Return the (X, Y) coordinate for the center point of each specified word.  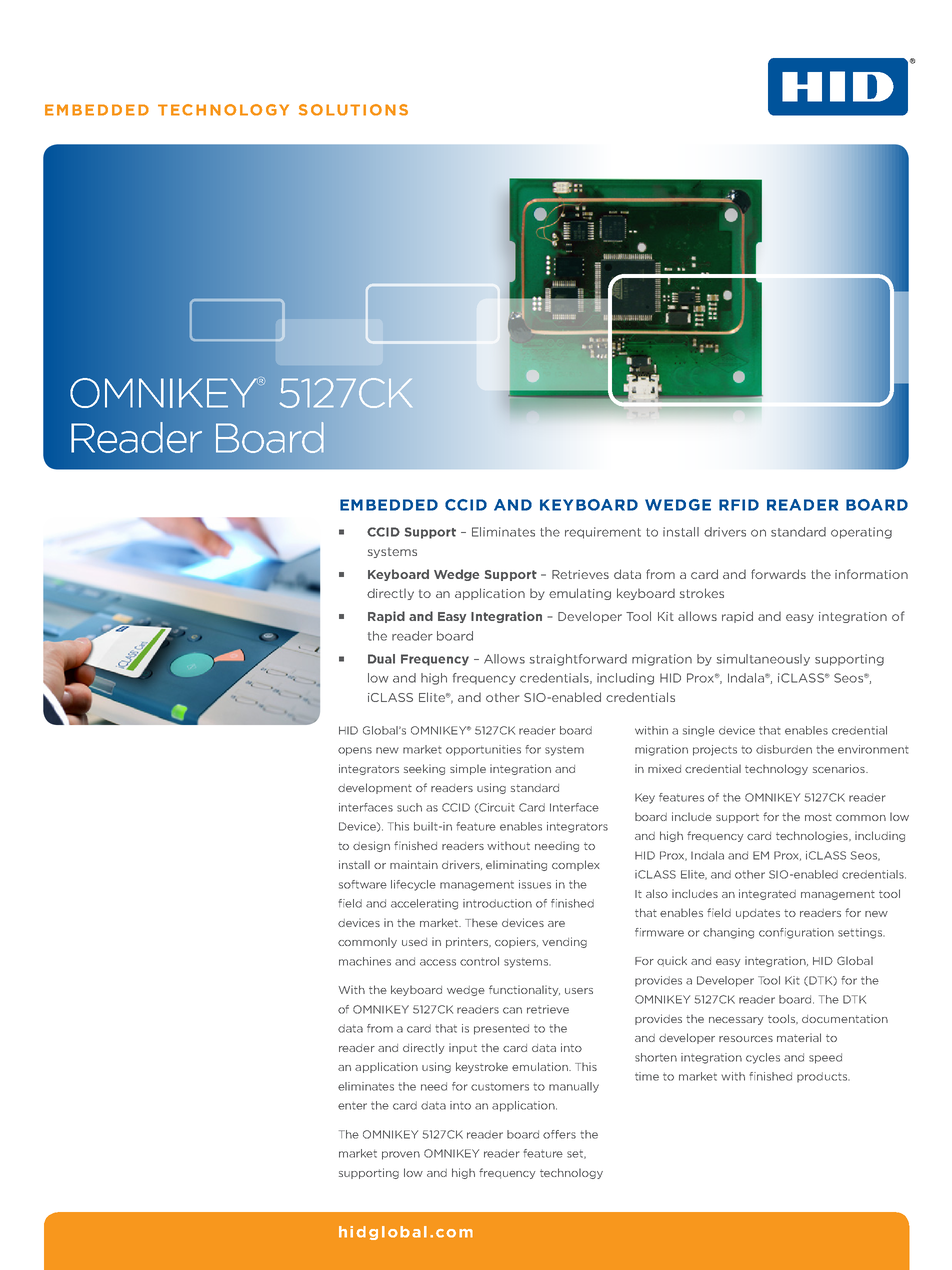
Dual (381, 659)
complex (576, 865)
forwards (778, 574)
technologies (813, 836)
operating (861, 533)
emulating (580, 594)
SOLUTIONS (353, 110)
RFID (739, 505)
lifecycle (413, 885)
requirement (603, 533)
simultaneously (763, 660)
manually (574, 1087)
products (823, 1077)
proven (401, 1155)
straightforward (578, 660)
